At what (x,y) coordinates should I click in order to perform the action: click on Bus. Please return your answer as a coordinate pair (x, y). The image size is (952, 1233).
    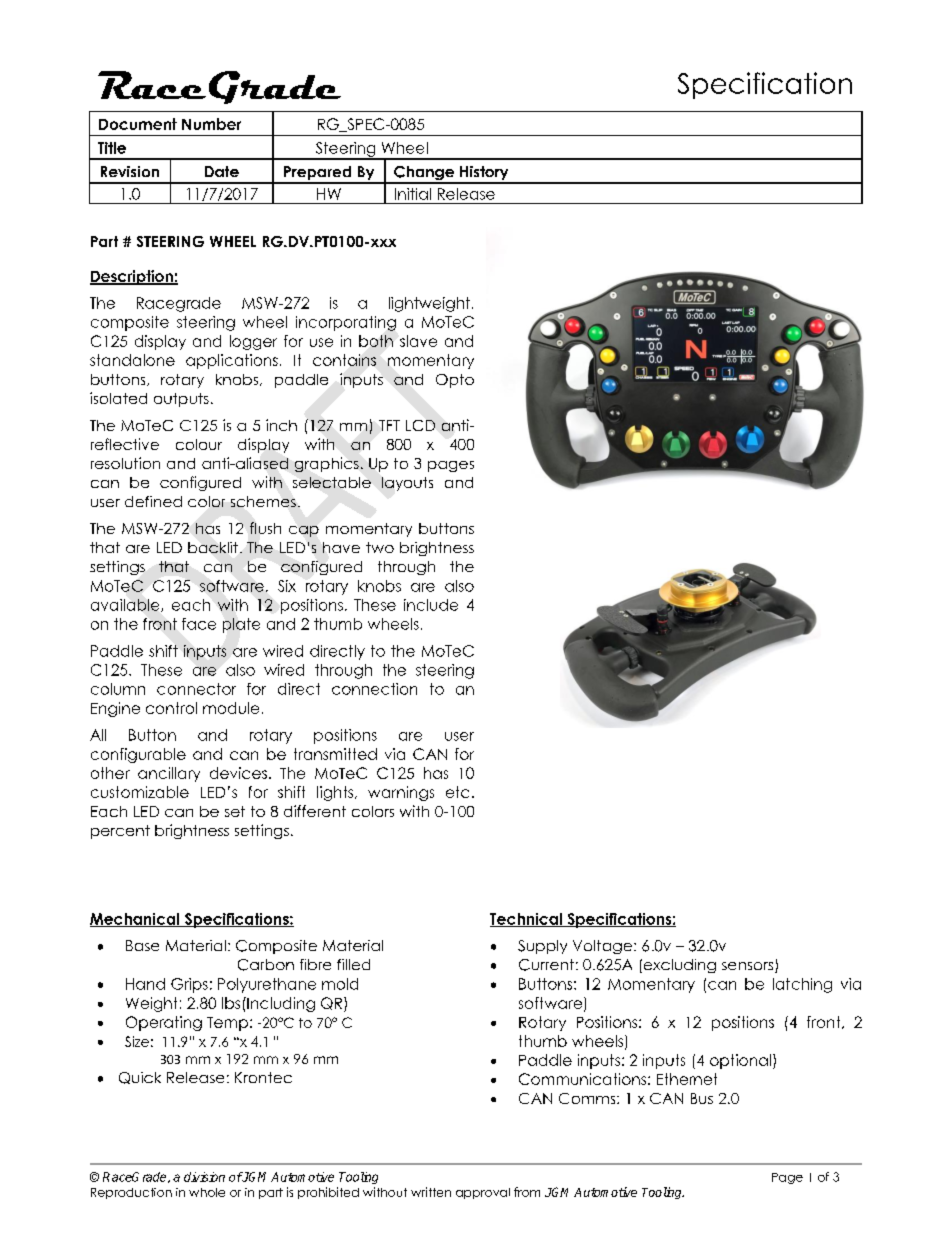
    Looking at the image, I should click on (702, 1098).
